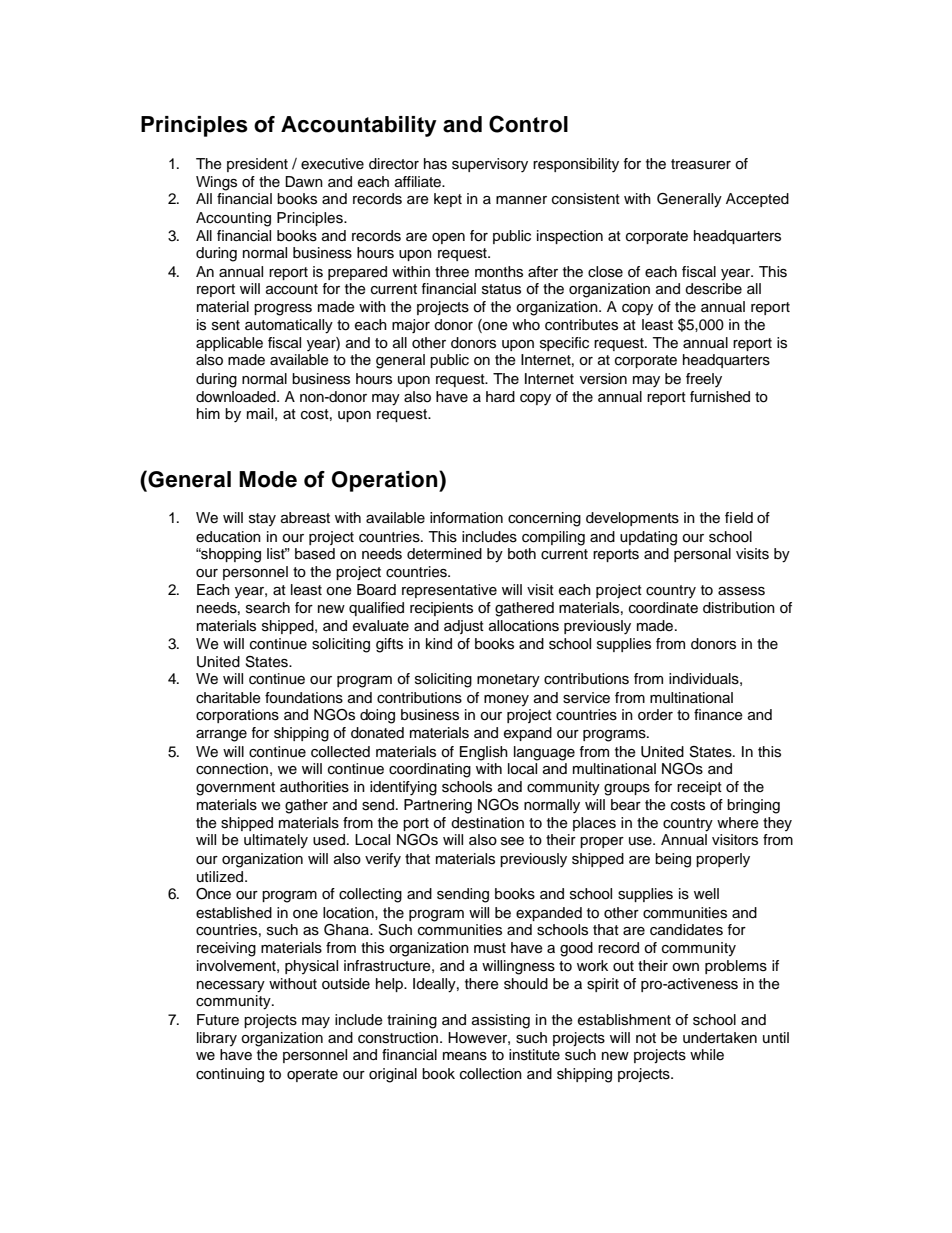 The image size is (952, 1233). I want to click on operate, so click(312, 1075).
